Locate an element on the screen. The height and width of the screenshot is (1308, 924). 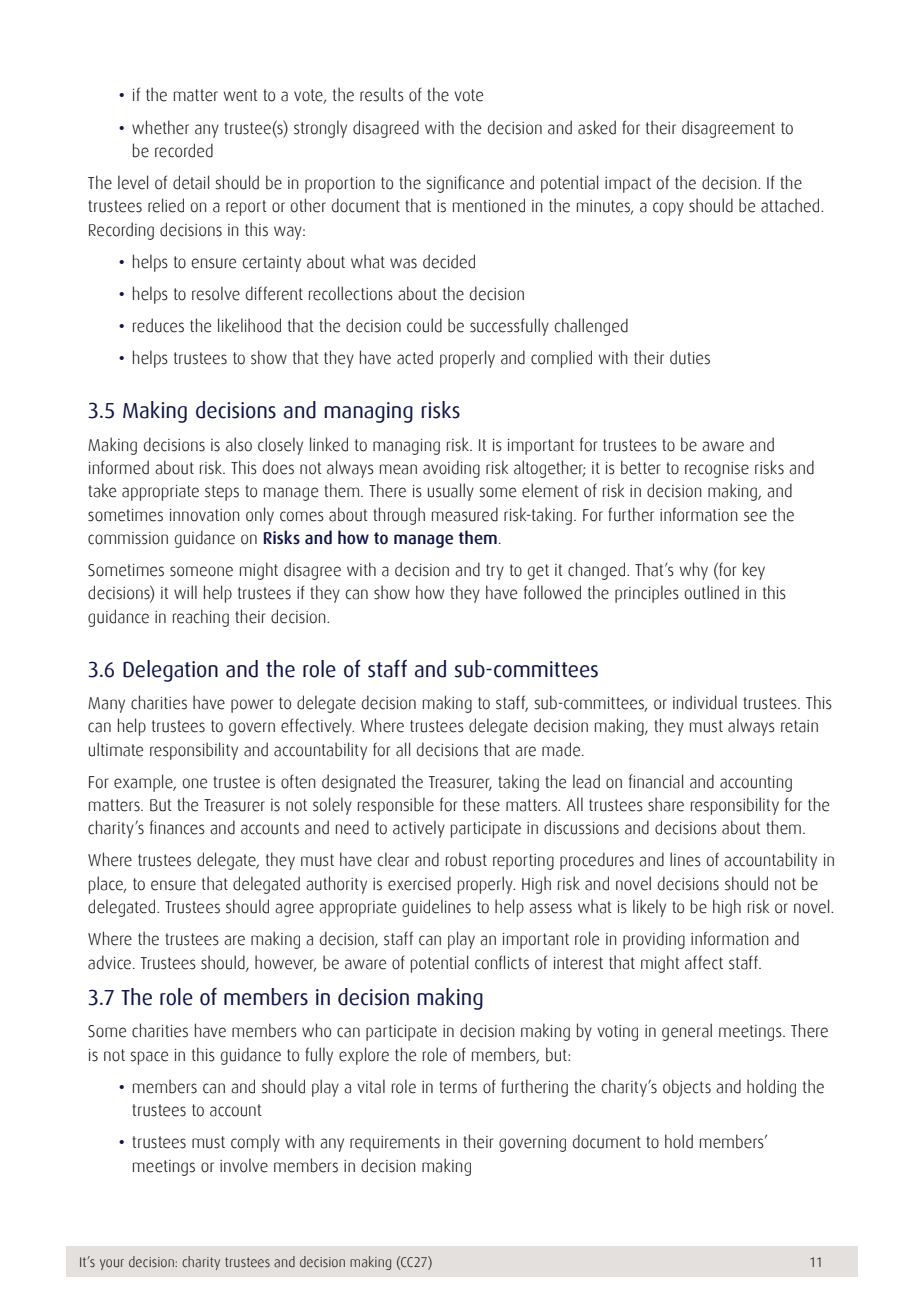
requirements is located at coordinates (395, 1144).
